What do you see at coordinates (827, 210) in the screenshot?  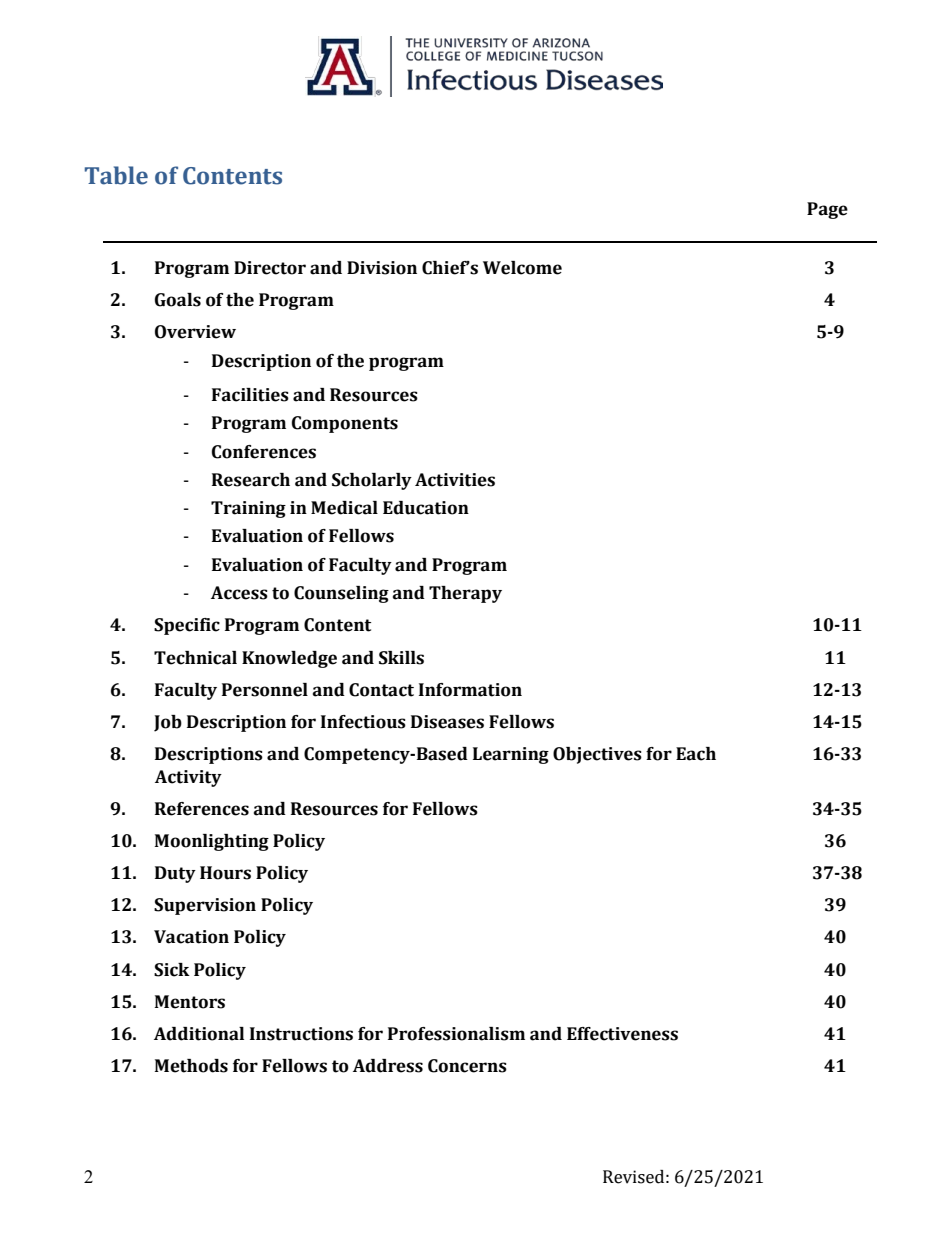 I see `Page` at bounding box center [827, 210].
